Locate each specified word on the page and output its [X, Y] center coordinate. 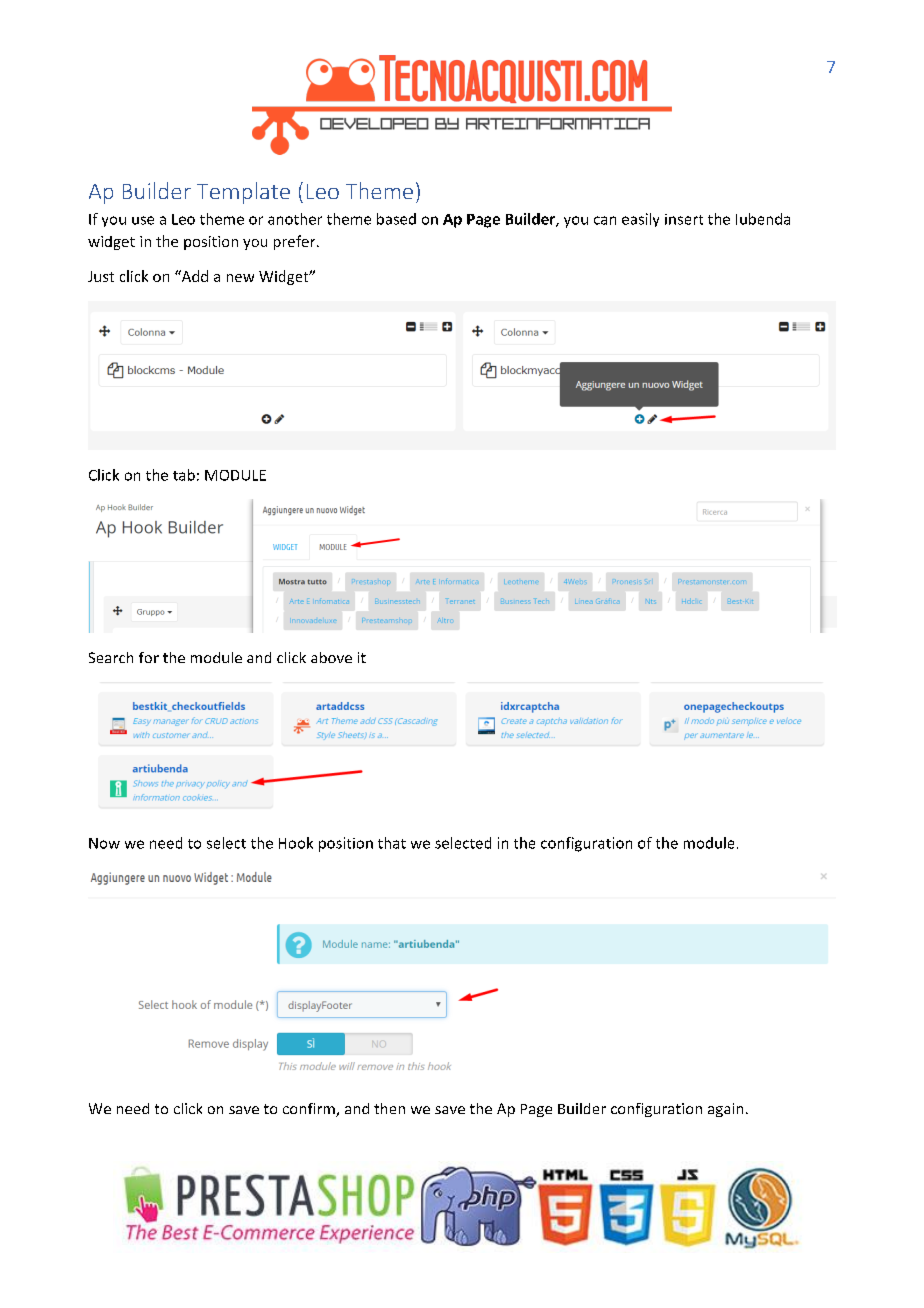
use [143, 220]
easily [640, 220]
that [392, 843]
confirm [310, 1110]
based [396, 219]
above [331, 657]
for [149, 657]
